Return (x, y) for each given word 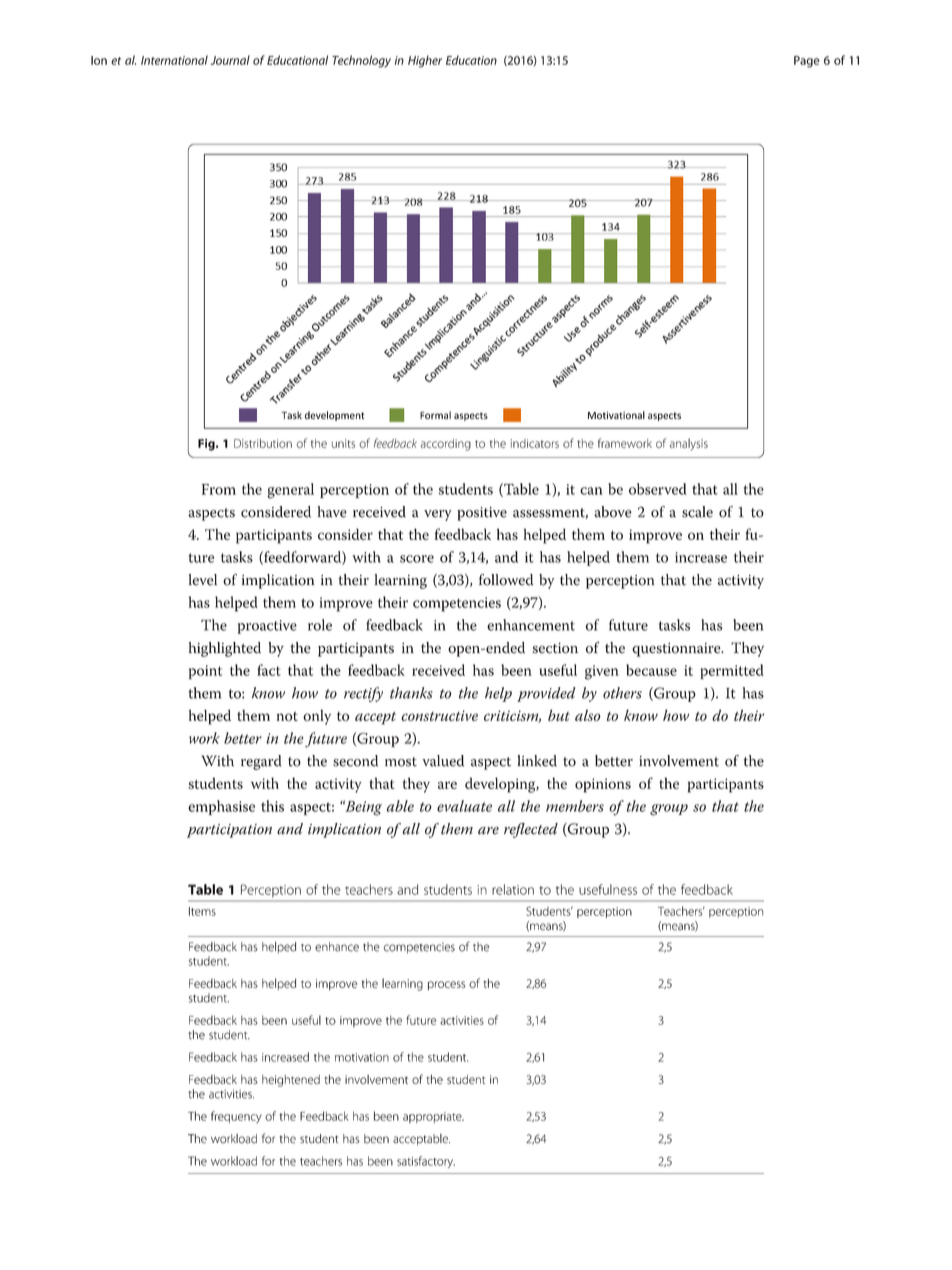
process (446, 985)
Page (807, 62)
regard (261, 762)
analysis (689, 444)
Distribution (263, 443)
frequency (236, 1117)
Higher (425, 61)
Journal (230, 60)
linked (537, 761)
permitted (732, 671)
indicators (535, 443)
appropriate (433, 1117)
